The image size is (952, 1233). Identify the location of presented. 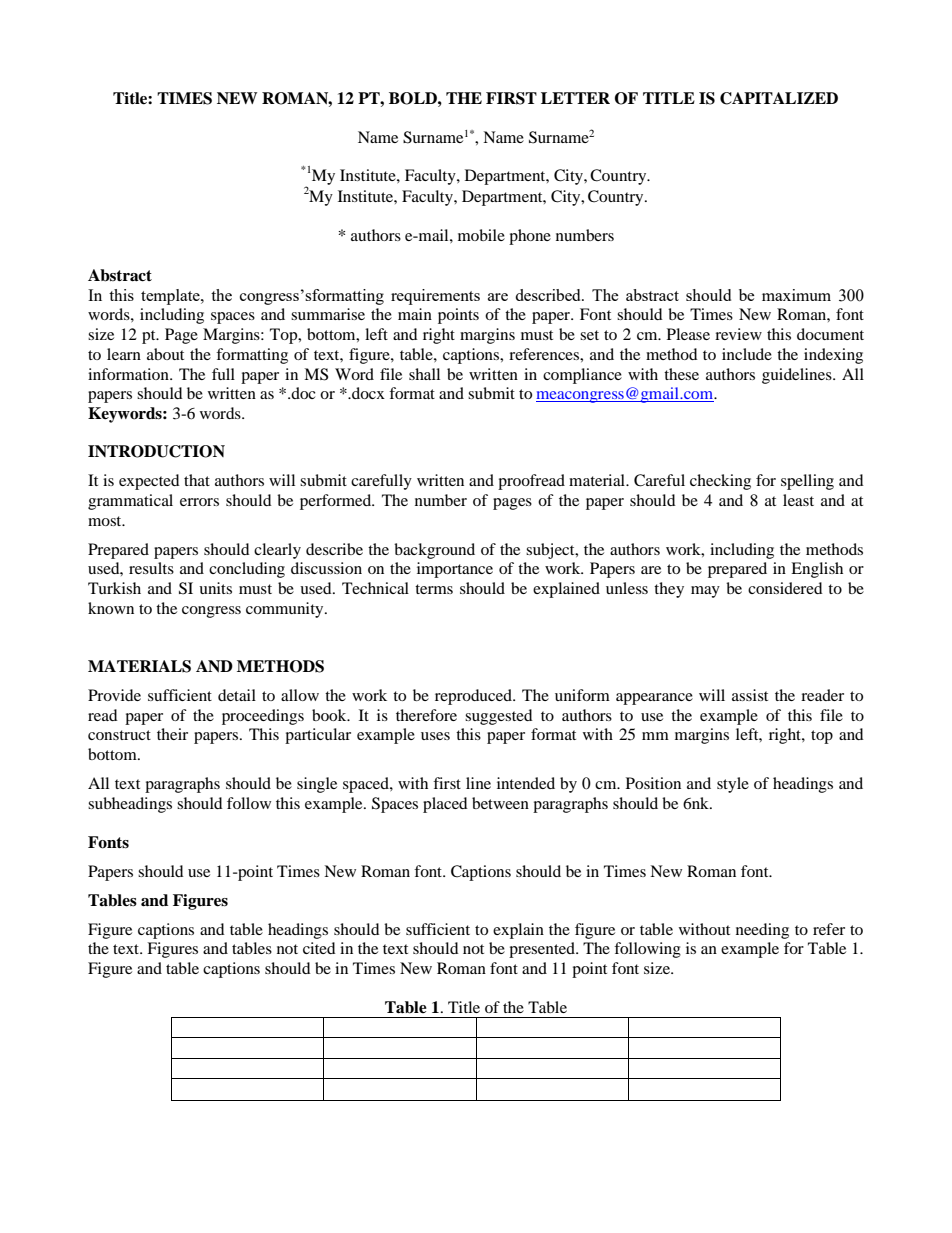
(543, 950).
